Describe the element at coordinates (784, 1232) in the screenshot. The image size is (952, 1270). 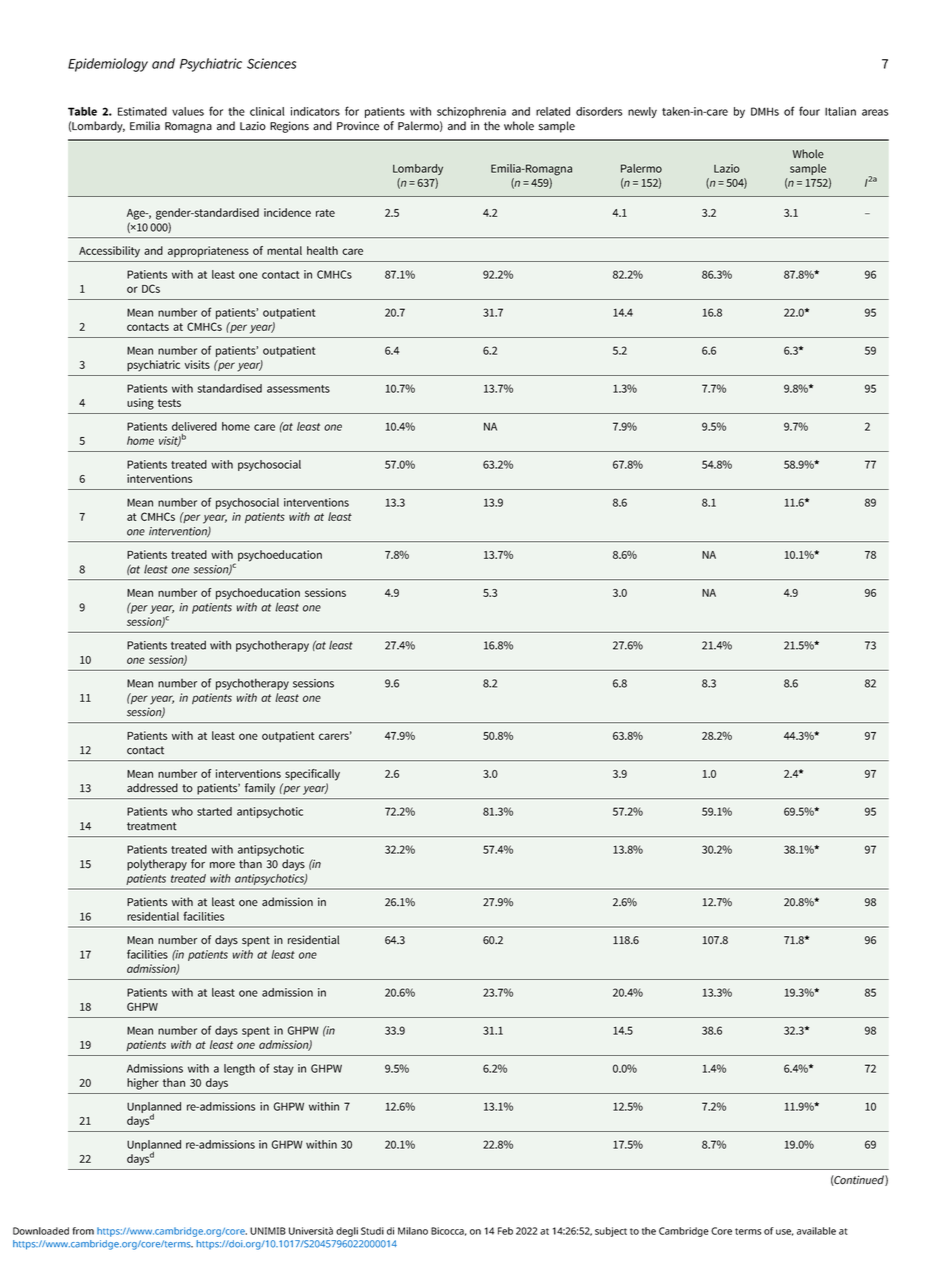
I see `use` at that location.
